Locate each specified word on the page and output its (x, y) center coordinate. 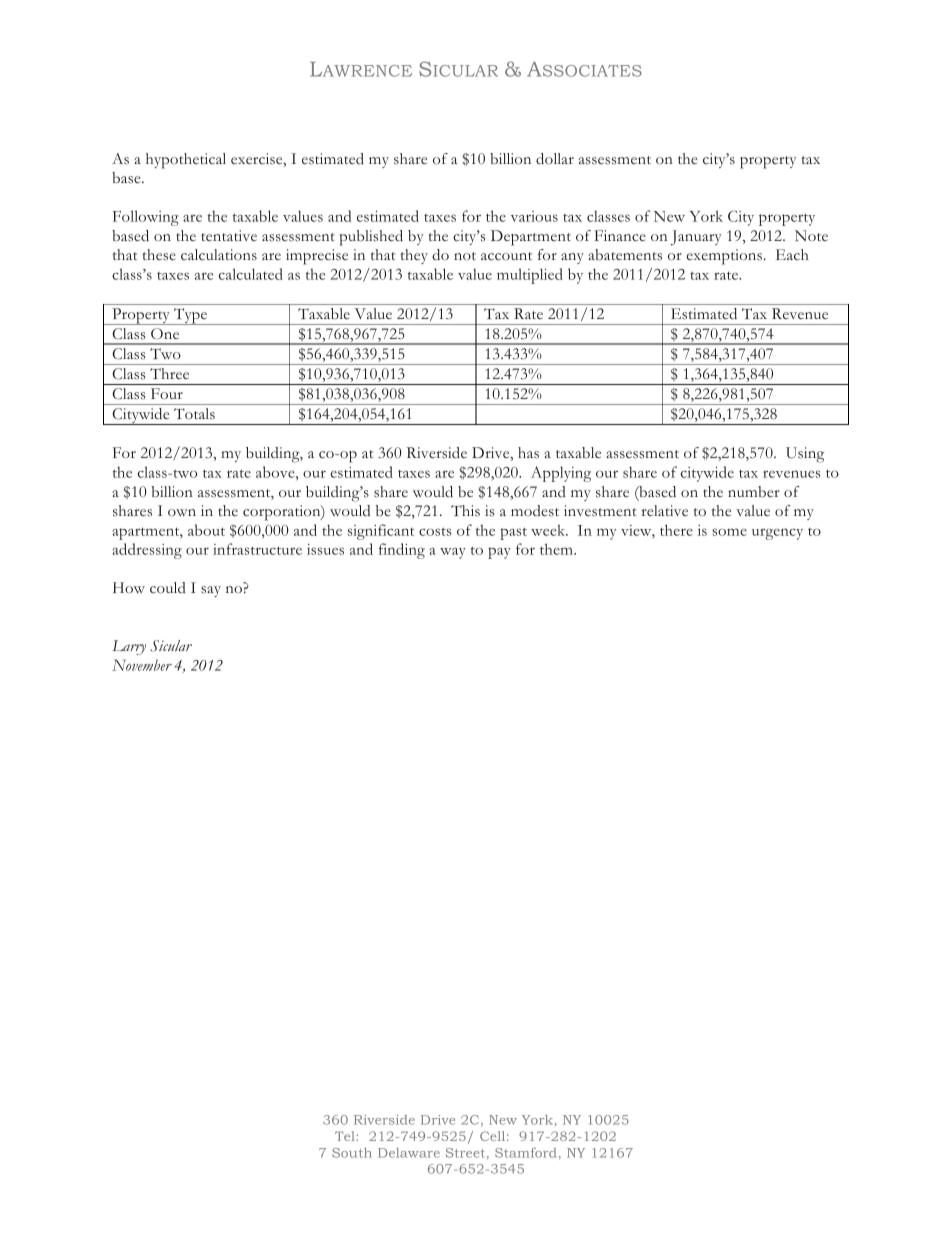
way (453, 553)
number (754, 492)
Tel (346, 1136)
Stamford (526, 1153)
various (534, 216)
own (182, 512)
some (729, 532)
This (465, 511)
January (696, 237)
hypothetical (186, 161)
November (142, 665)
